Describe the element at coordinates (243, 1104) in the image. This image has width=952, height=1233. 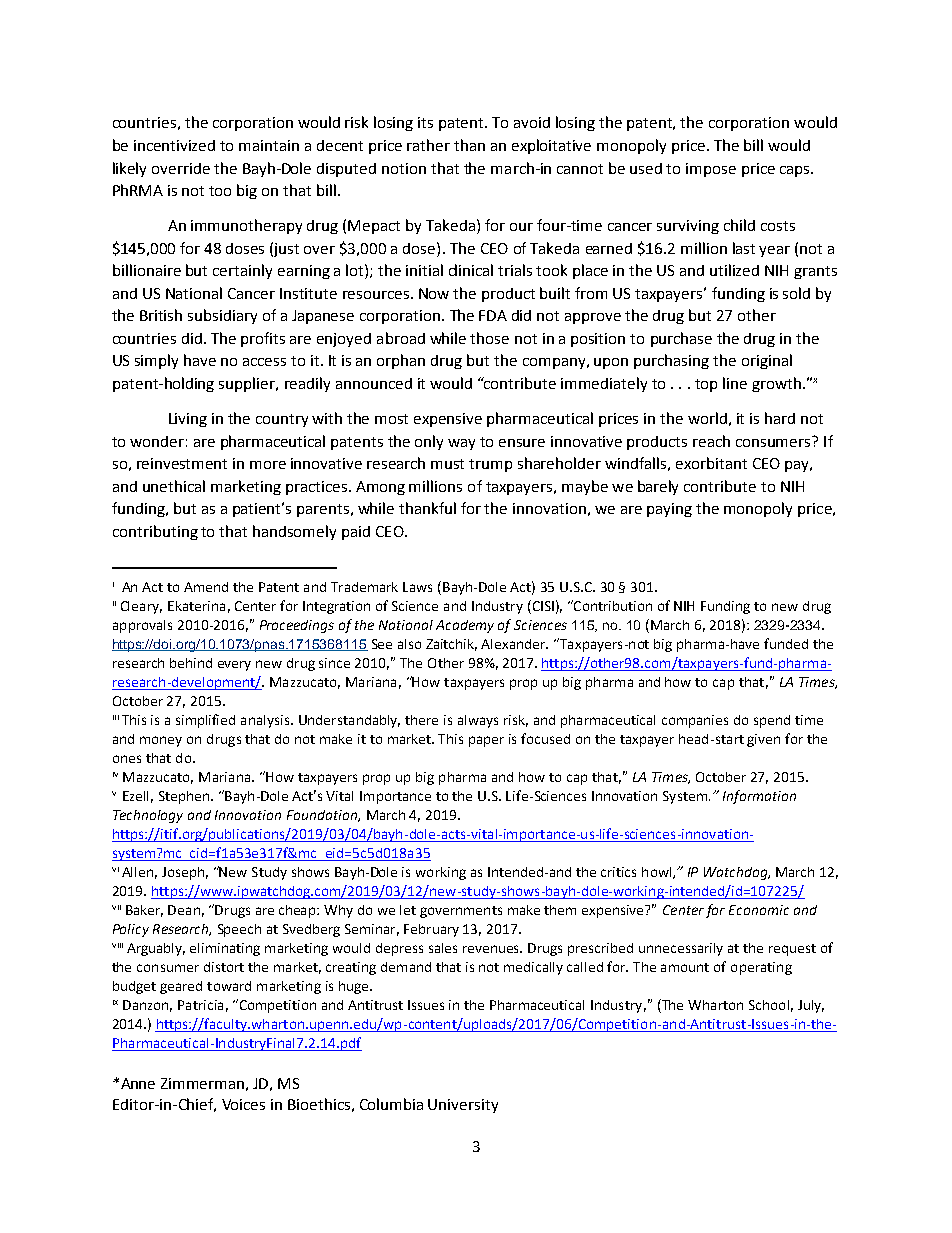
I see `Voices` at that location.
